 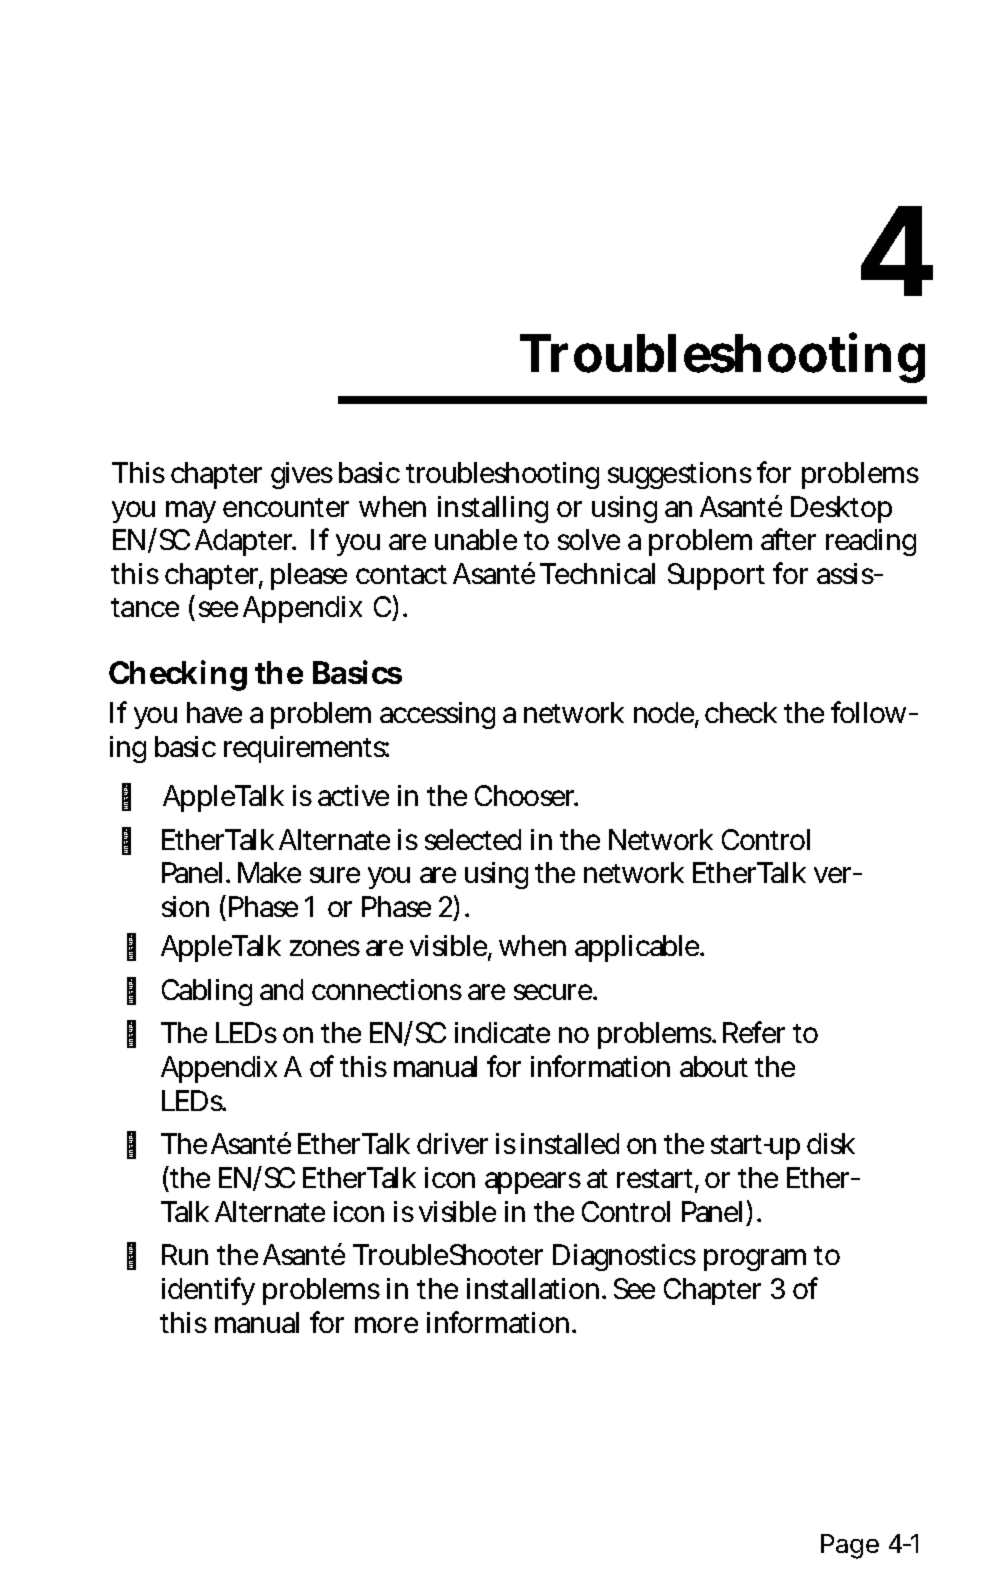 What do you see at coordinates (788, 539) in the screenshot?
I see `after` at bounding box center [788, 539].
